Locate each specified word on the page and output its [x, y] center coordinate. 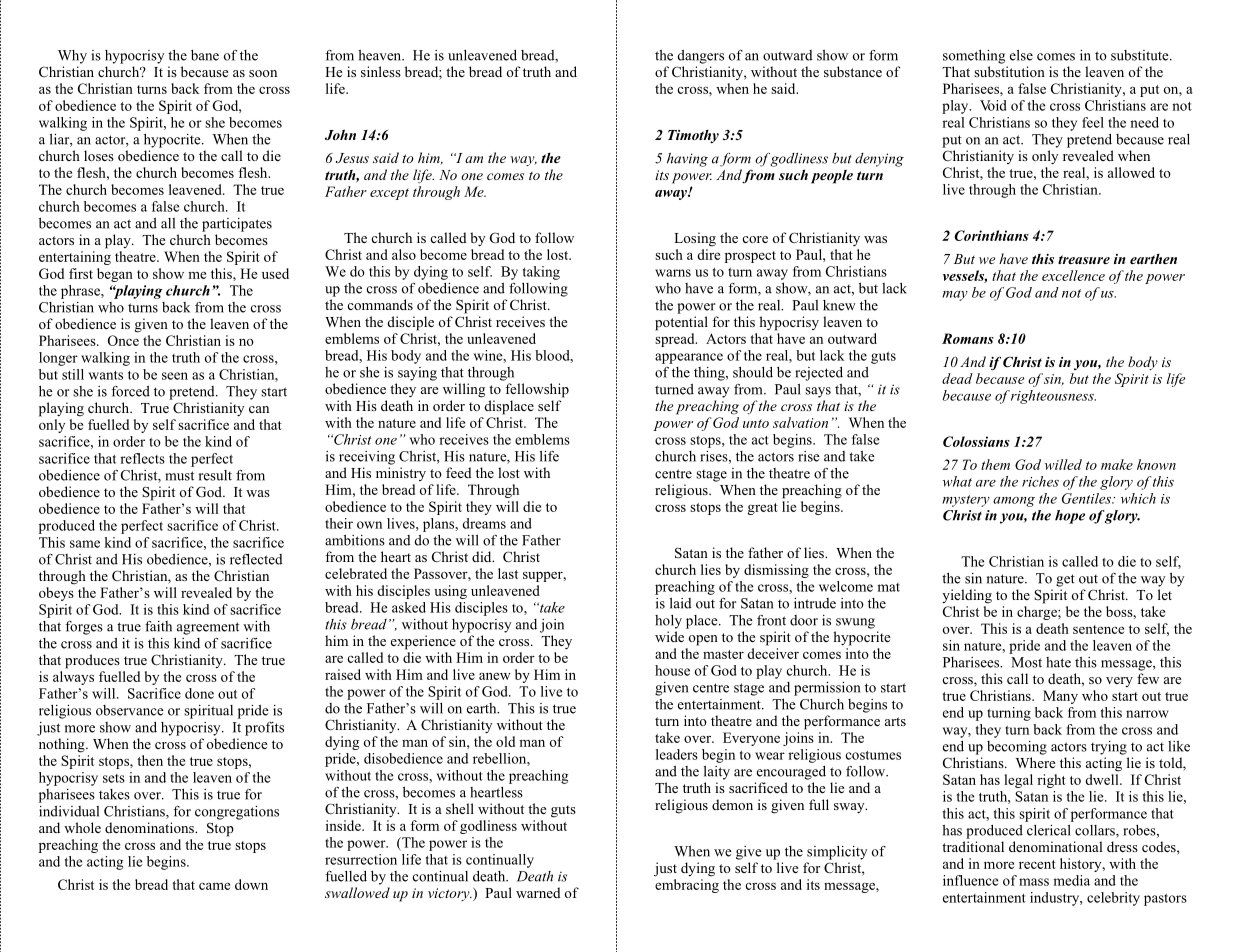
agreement [208, 628]
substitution [1009, 71]
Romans [968, 338]
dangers [700, 57]
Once [123, 340]
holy [668, 622]
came [214, 886]
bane [205, 55]
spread [676, 340]
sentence [1098, 629]
